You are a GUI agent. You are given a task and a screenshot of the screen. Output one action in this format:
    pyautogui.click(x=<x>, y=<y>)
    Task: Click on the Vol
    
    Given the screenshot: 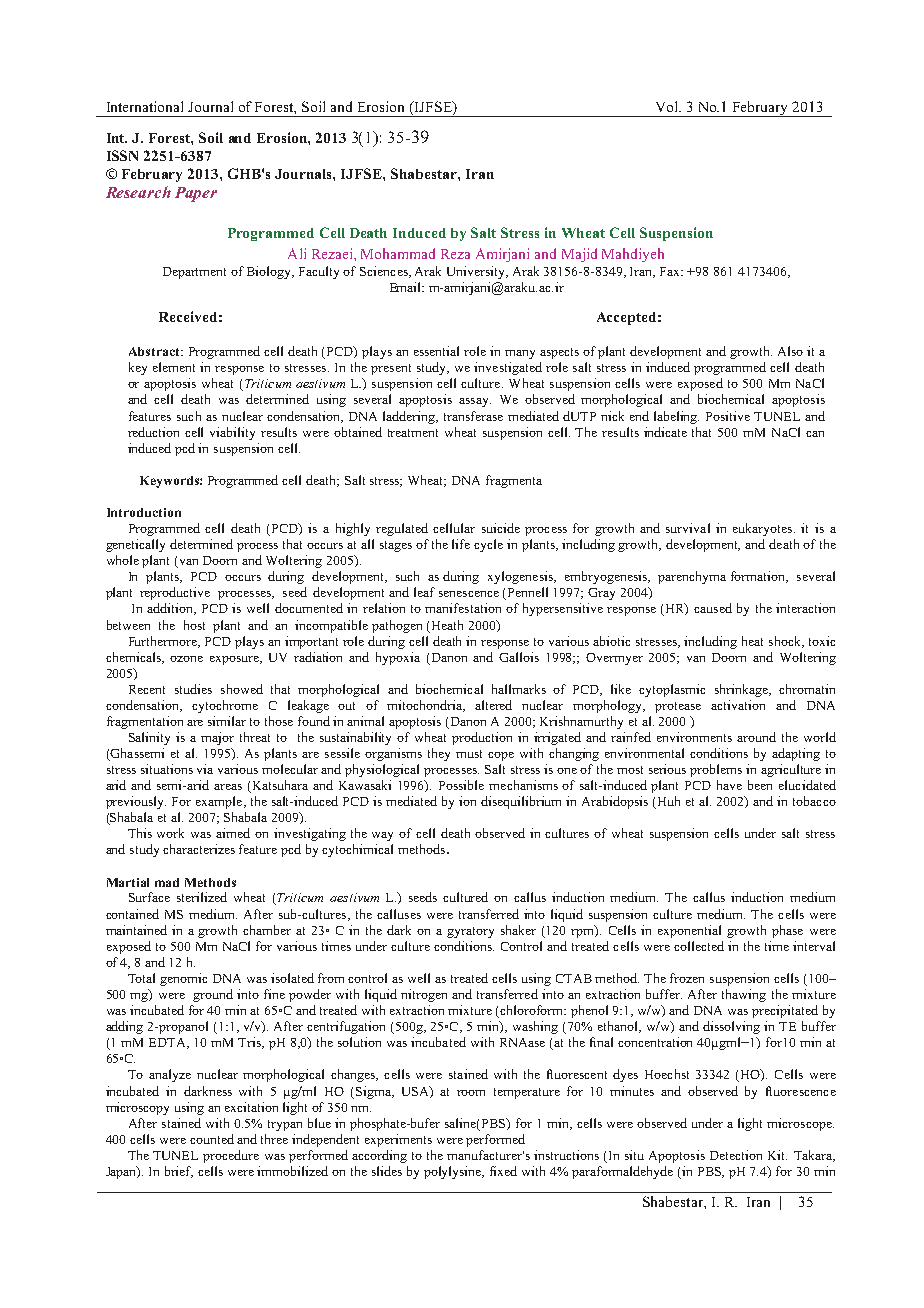 What is the action you would take?
    pyautogui.click(x=668, y=106)
